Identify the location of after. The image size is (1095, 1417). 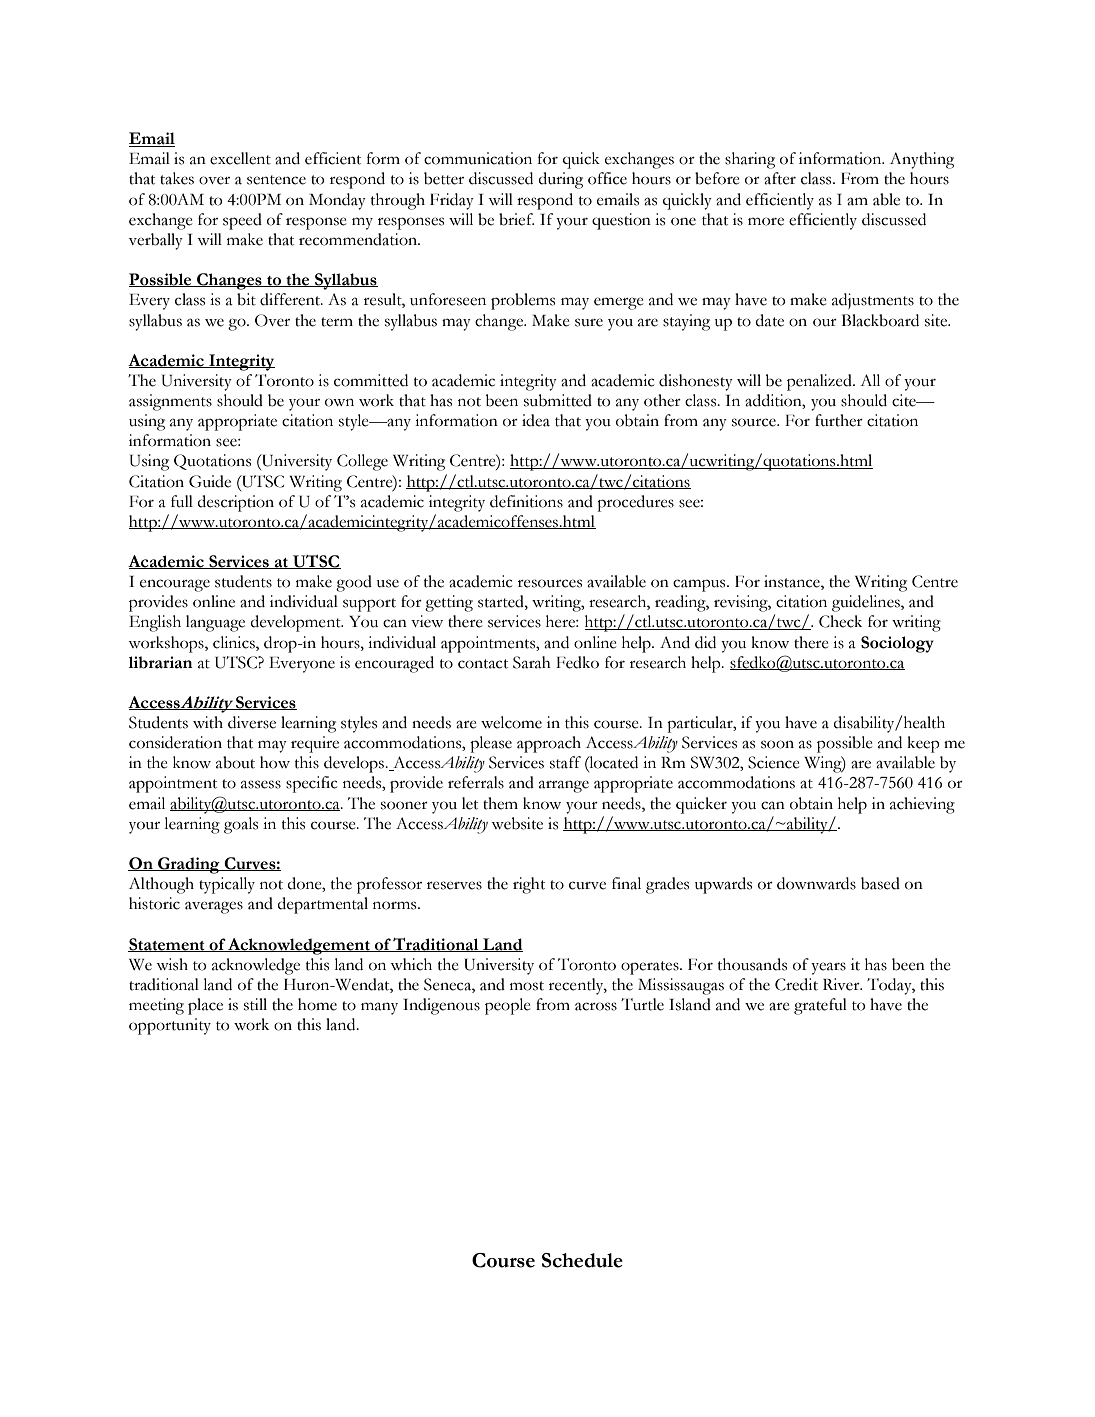
(780, 178).
